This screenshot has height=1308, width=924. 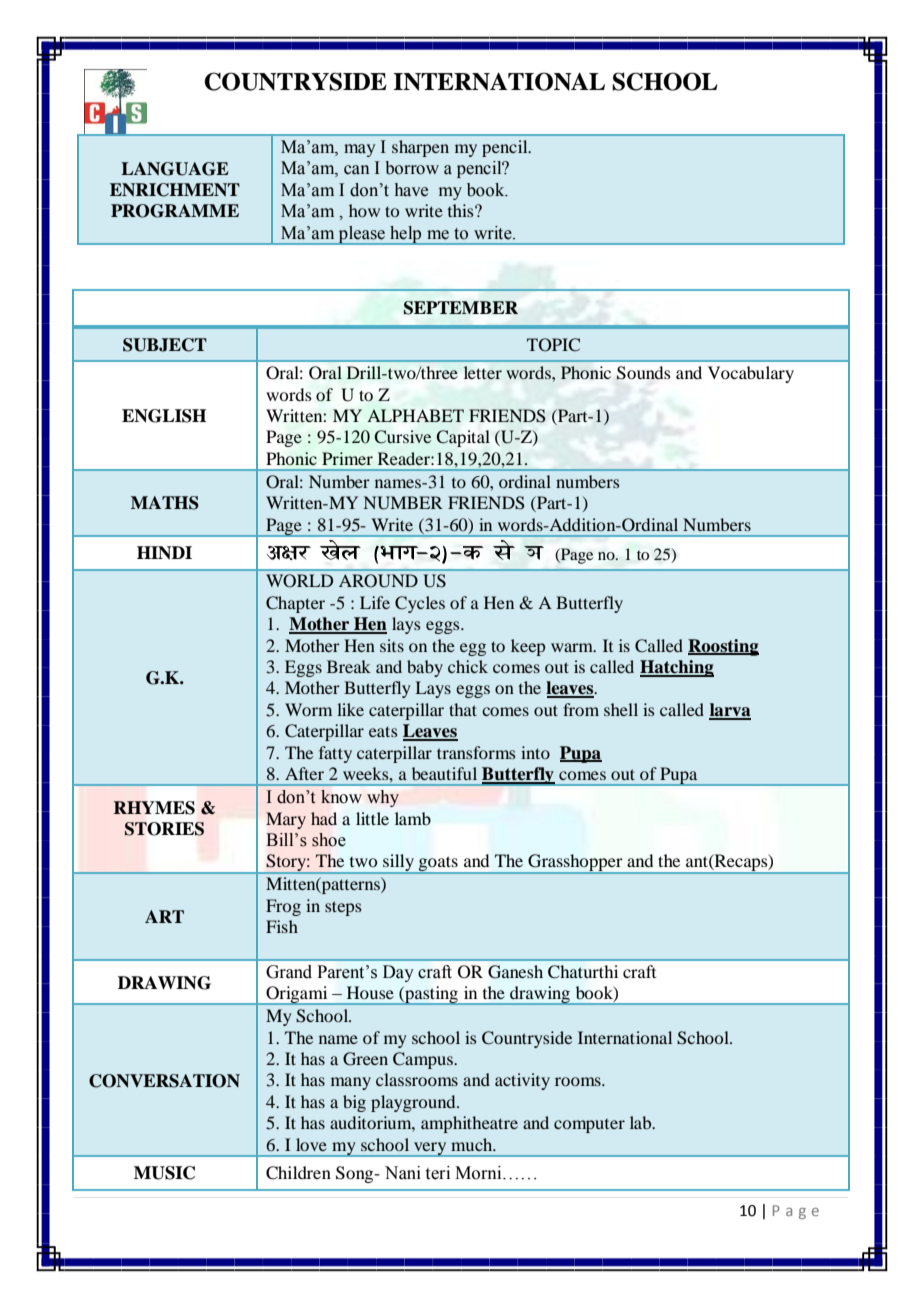 What do you see at coordinates (462, 210) in the screenshot?
I see `this` at bounding box center [462, 210].
